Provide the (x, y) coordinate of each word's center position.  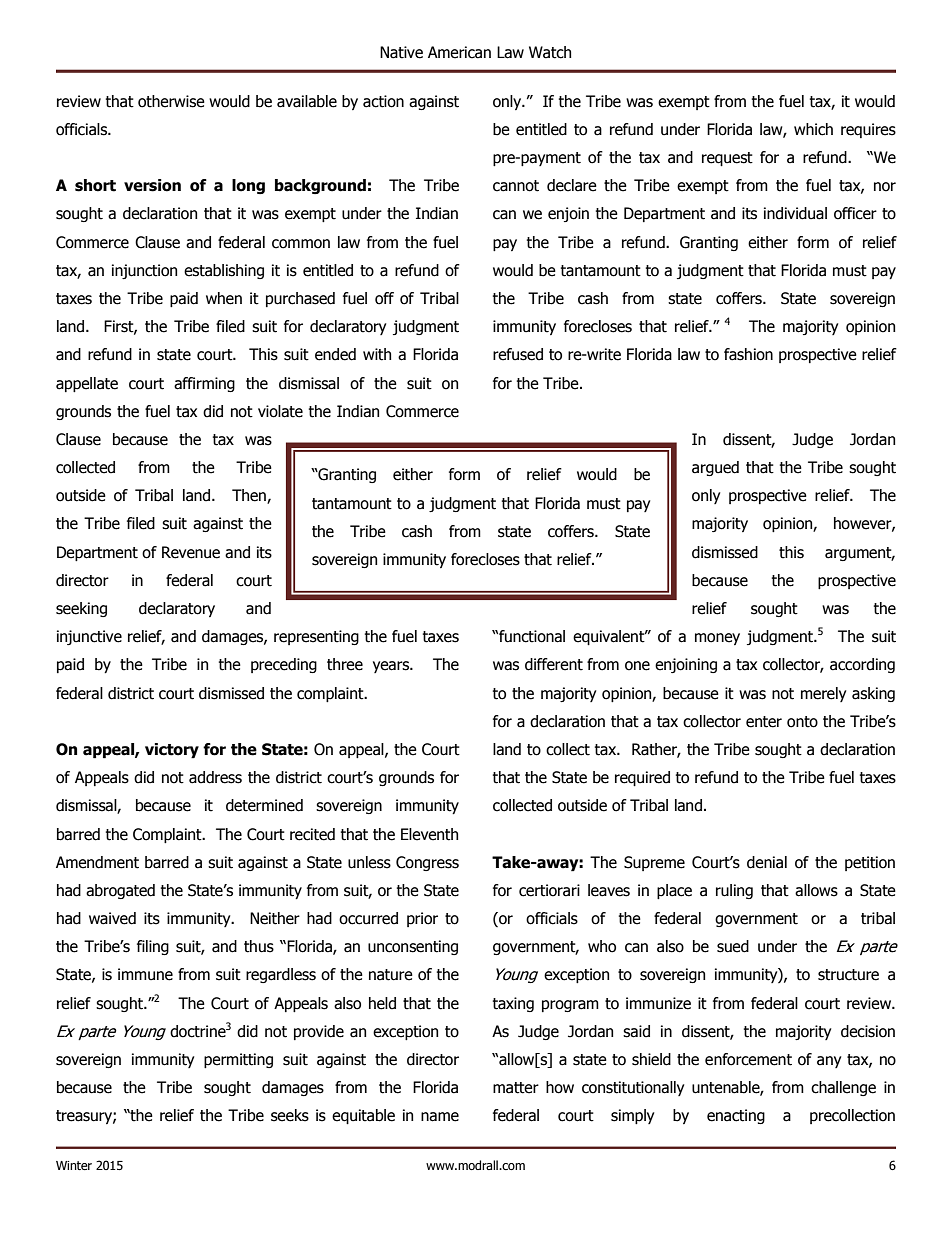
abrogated (120, 891)
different (554, 664)
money (717, 639)
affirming (204, 384)
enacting (736, 1116)
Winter (74, 1165)
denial (767, 862)
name (440, 1117)
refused (518, 354)
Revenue (191, 552)
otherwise (171, 101)
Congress (427, 863)
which (813, 129)
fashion (748, 354)
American (459, 52)
